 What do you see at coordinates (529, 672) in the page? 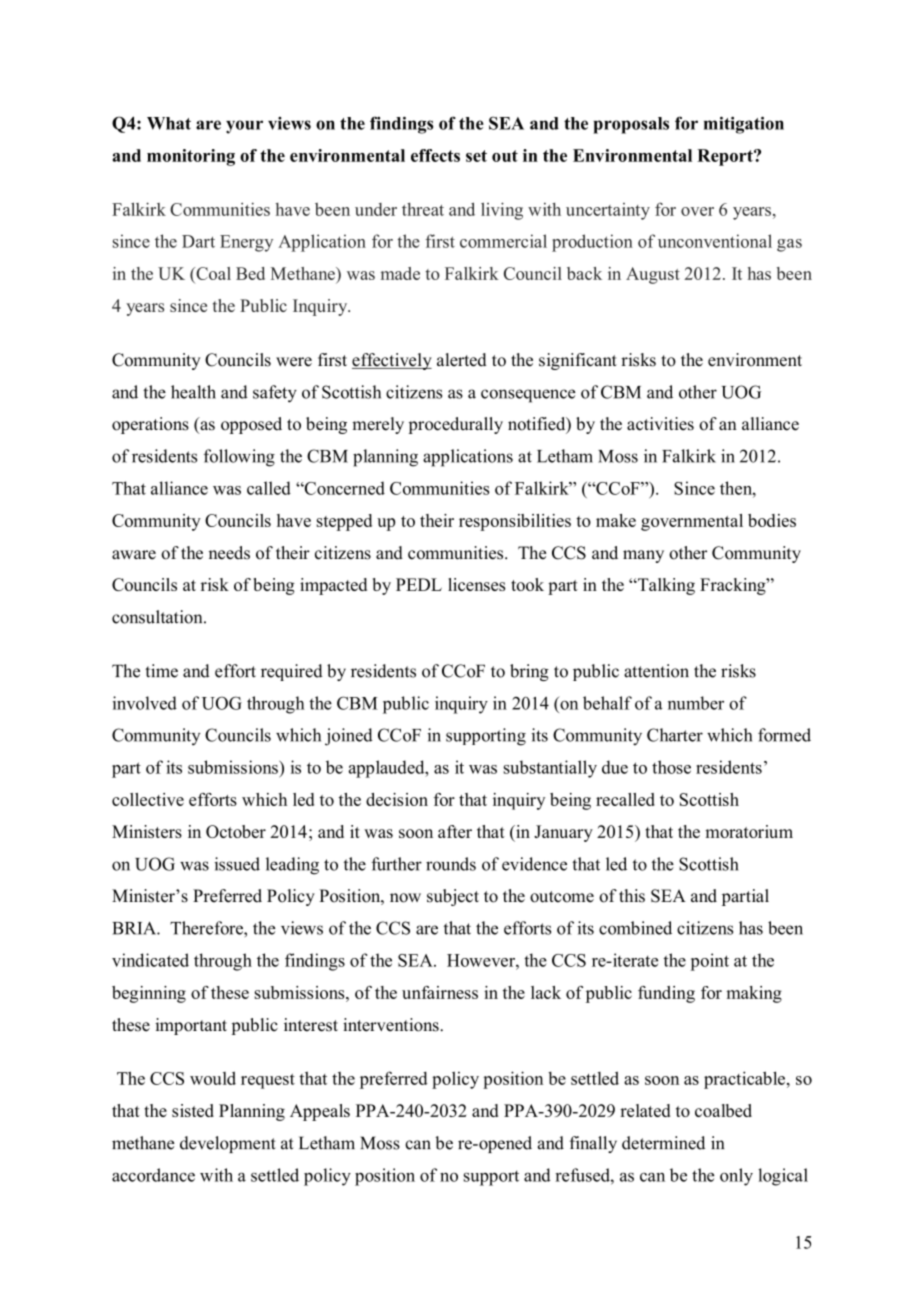
I see `bring` at bounding box center [529, 672].
